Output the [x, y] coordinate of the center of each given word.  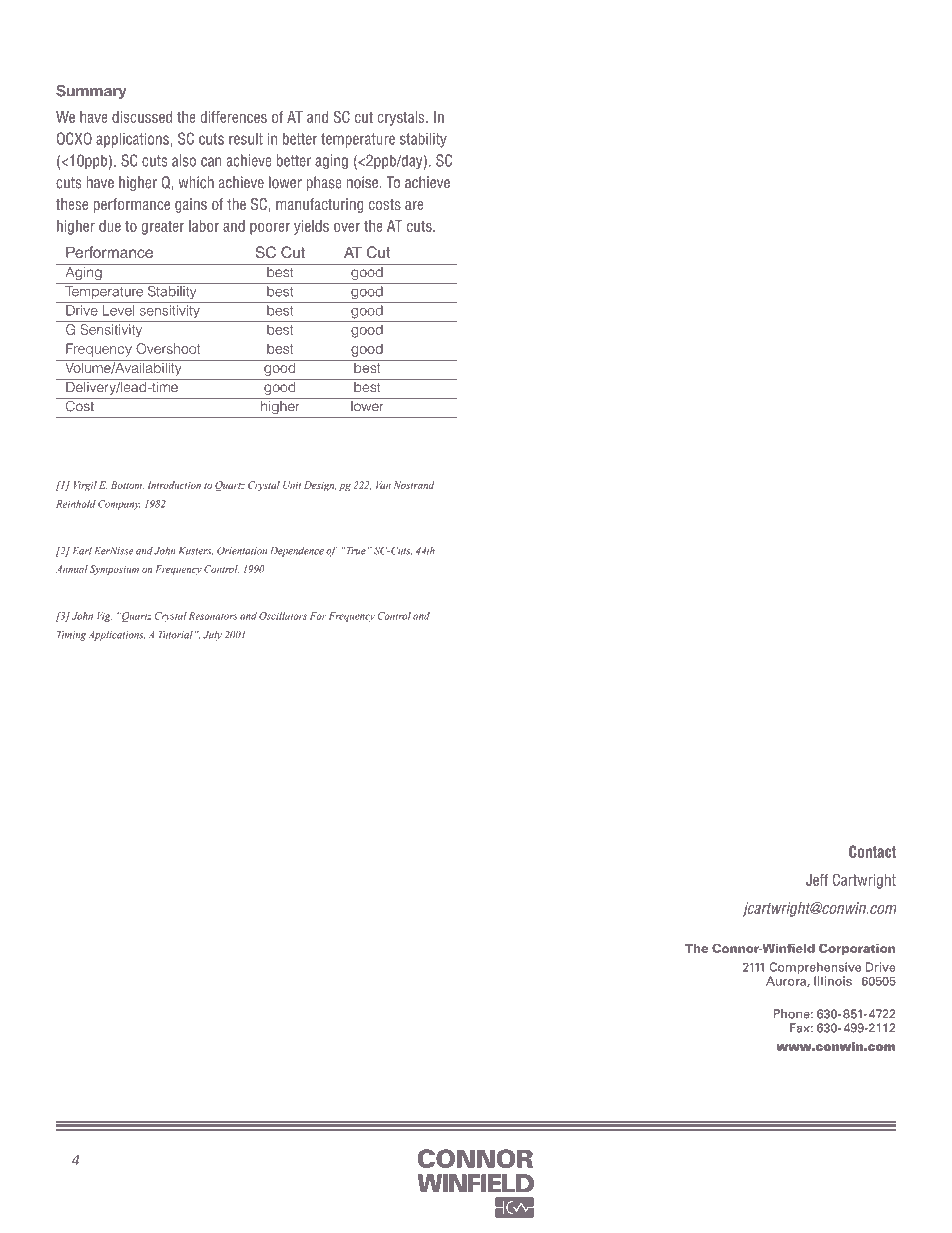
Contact [872, 851]
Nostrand [414, 485]
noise [363, 182]
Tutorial [176, 634]
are [414, 205]
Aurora [787, 981]
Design [320, 486]
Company [119, 505]
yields [311, 227]
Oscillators [283, 616]
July [212, 635]
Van [383, 485]
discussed [142, 117]
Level [119, 310]
